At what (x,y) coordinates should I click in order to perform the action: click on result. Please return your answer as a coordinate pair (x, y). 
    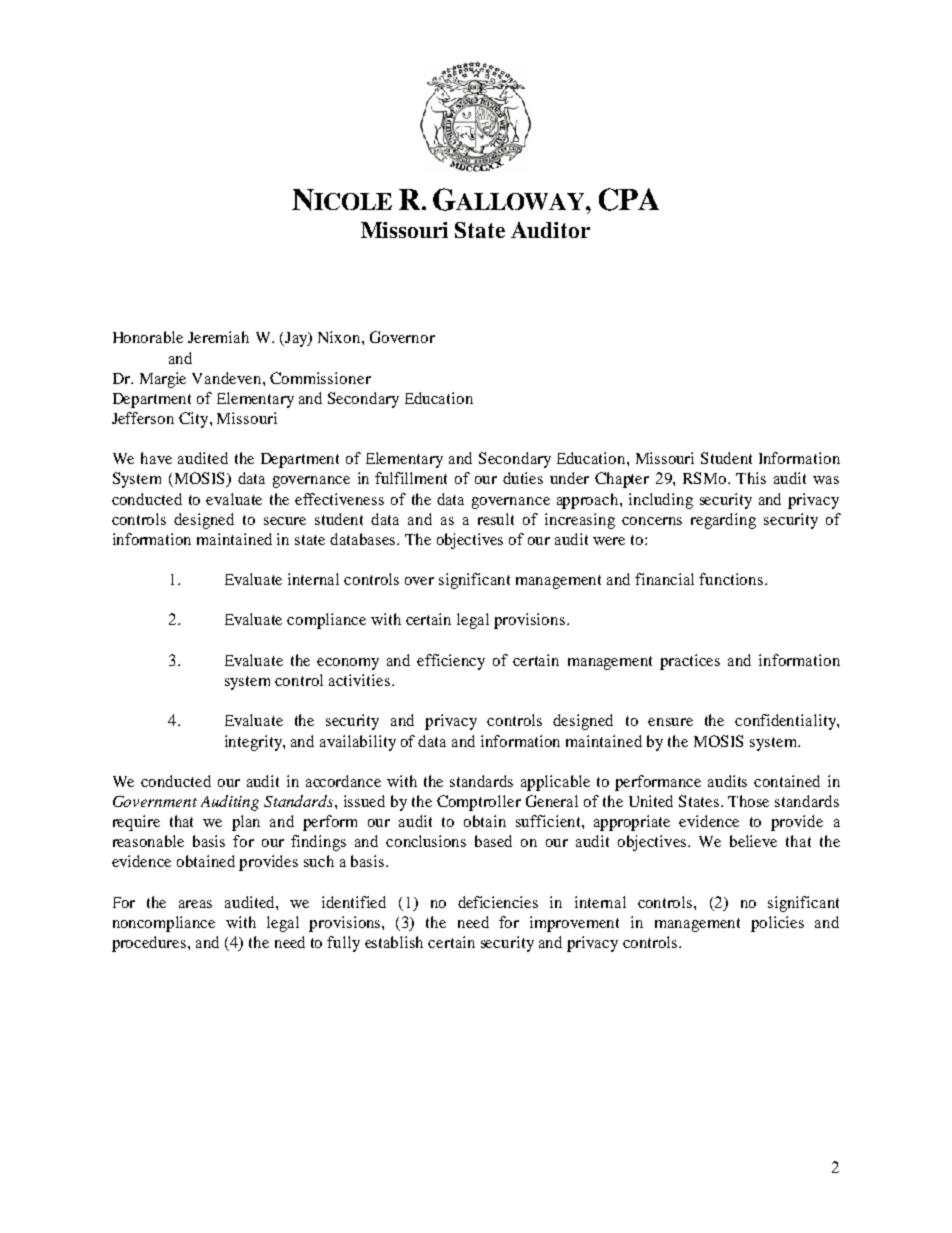
    Looking at the image, I should click on (496, 519).
